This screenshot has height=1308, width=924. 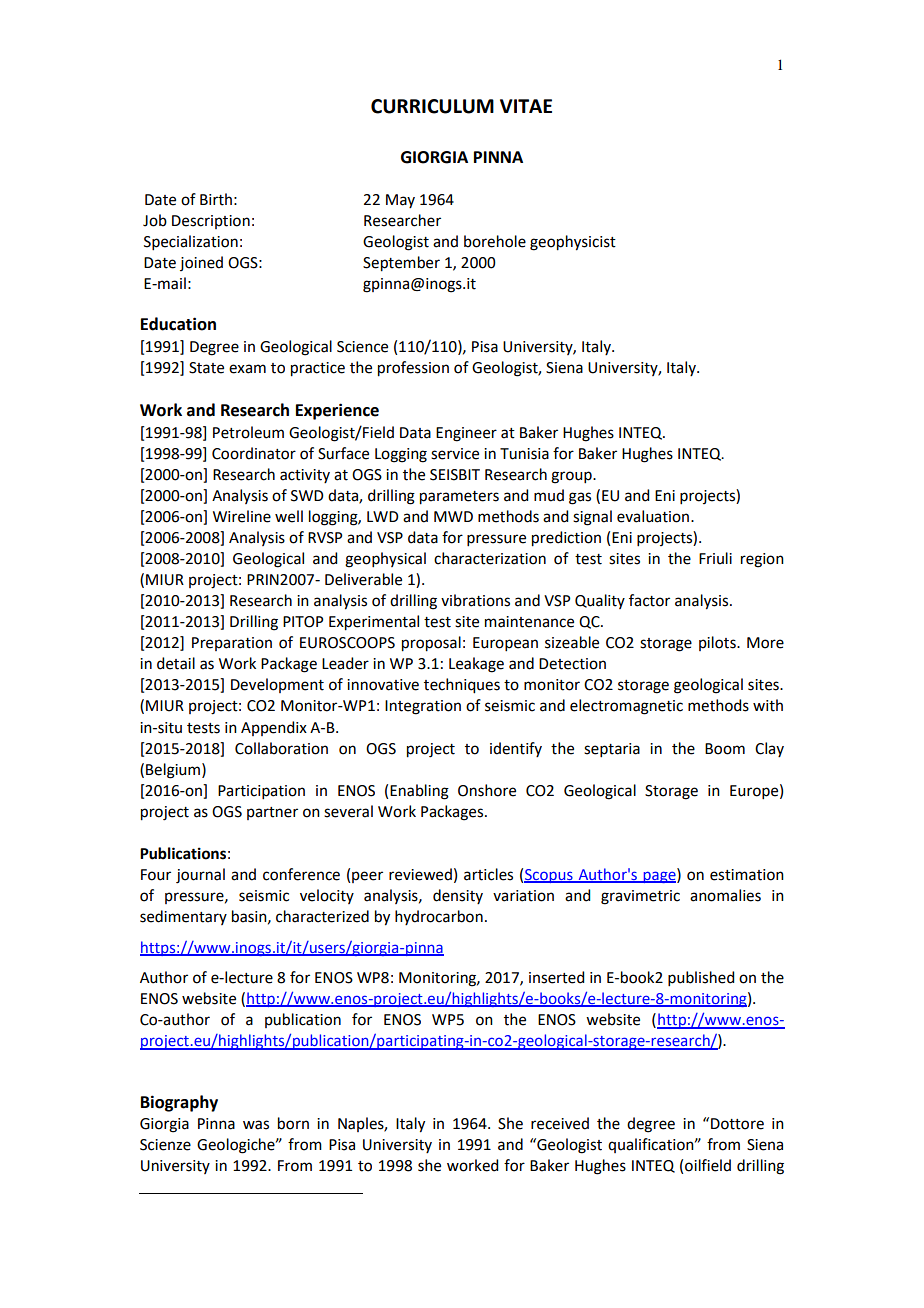 What do you see at coordinates (261, 792) in the screenshot?
I see `Participation` at bounding box center [261, 792].
